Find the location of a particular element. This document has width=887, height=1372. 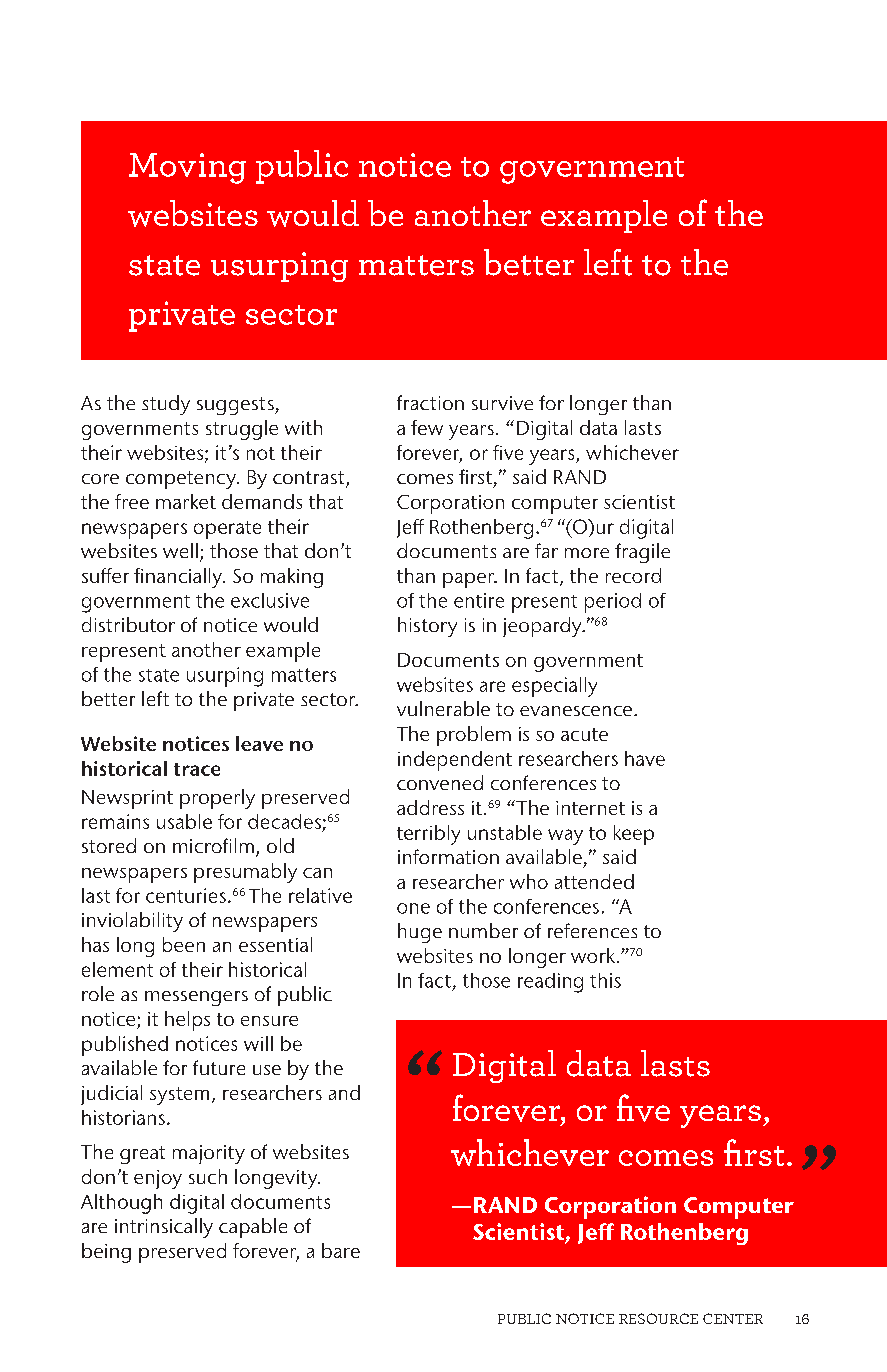

Moving is located at coordinates (187, 168).
